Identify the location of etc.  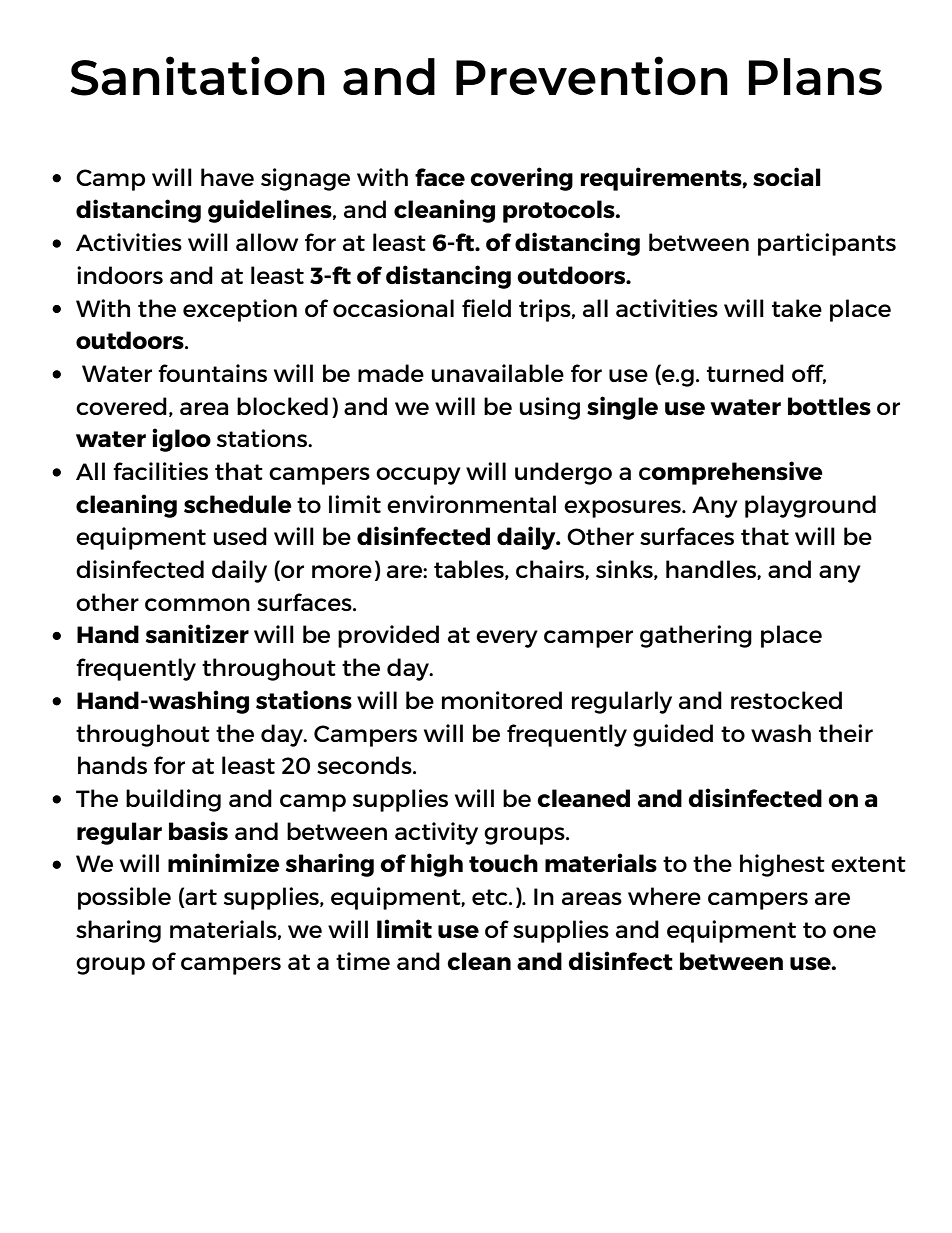
(491, 897).
